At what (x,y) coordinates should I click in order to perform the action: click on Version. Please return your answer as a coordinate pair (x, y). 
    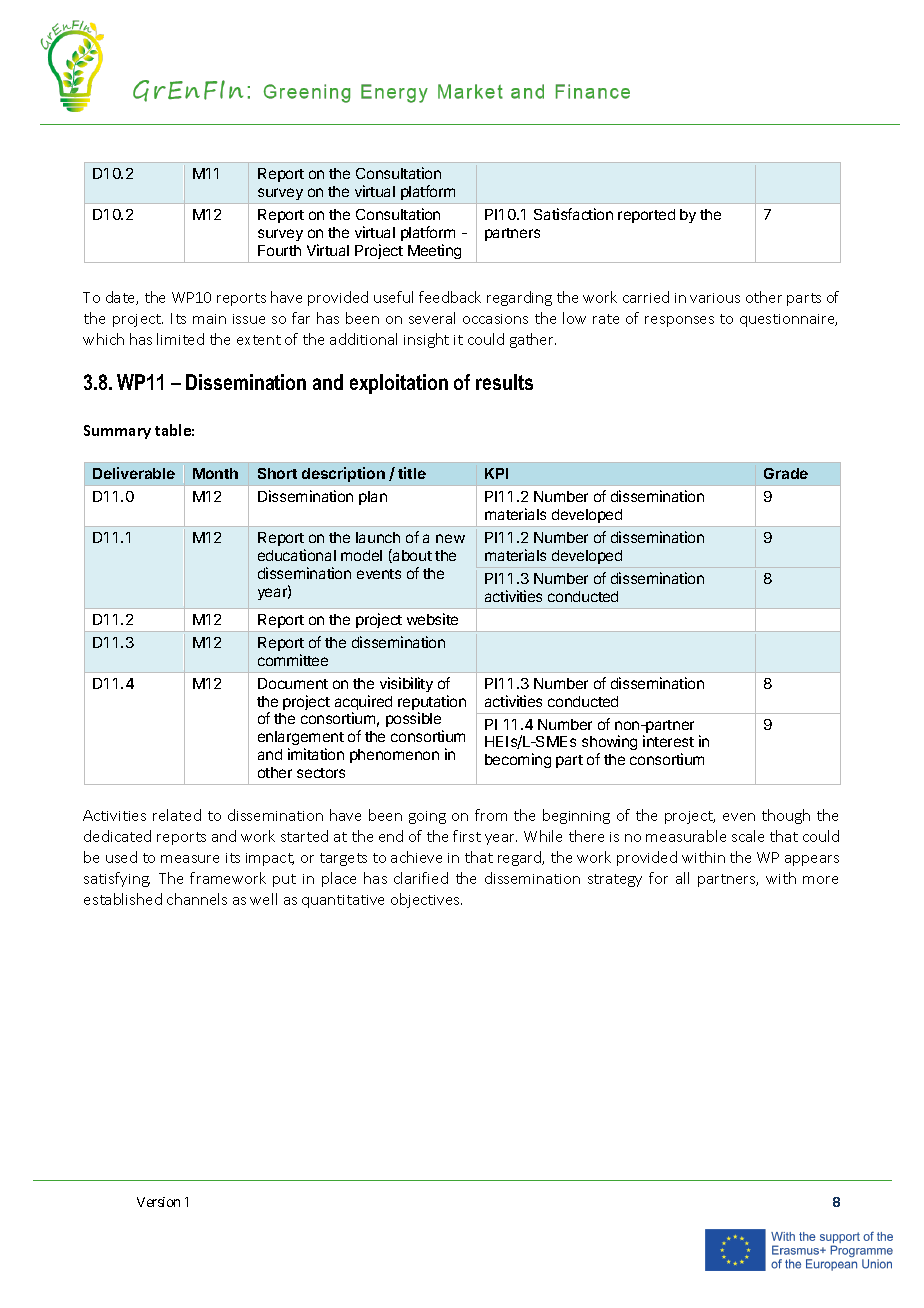
    Looking at the image, I should click on (158, 1202).
